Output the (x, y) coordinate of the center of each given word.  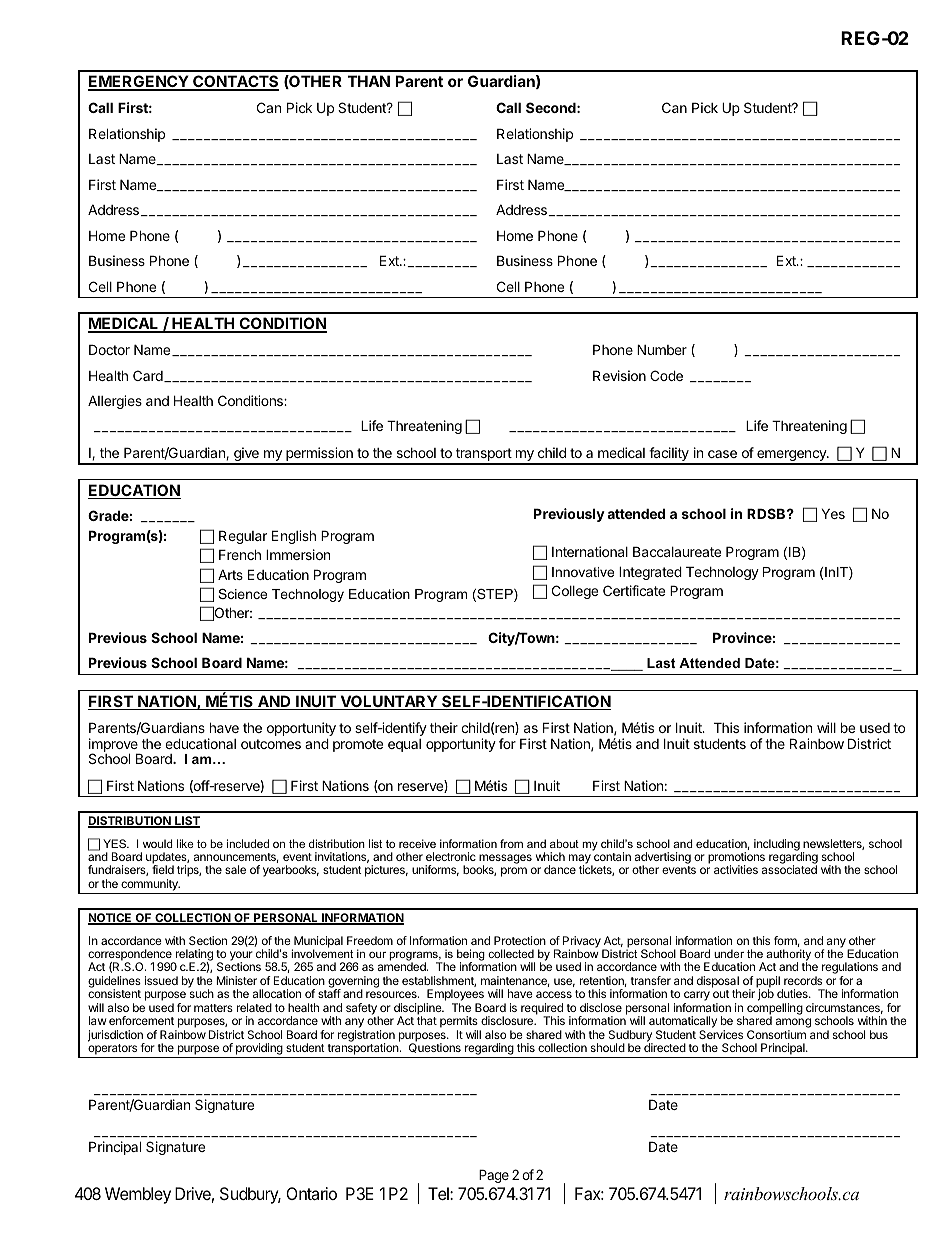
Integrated (650, 573)
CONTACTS (235, 83)
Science (242, 594)
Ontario (311, 1193)
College (575, 592)
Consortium (776, 1034)
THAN (369, 81)
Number (662, 349)
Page (494, 1176)
